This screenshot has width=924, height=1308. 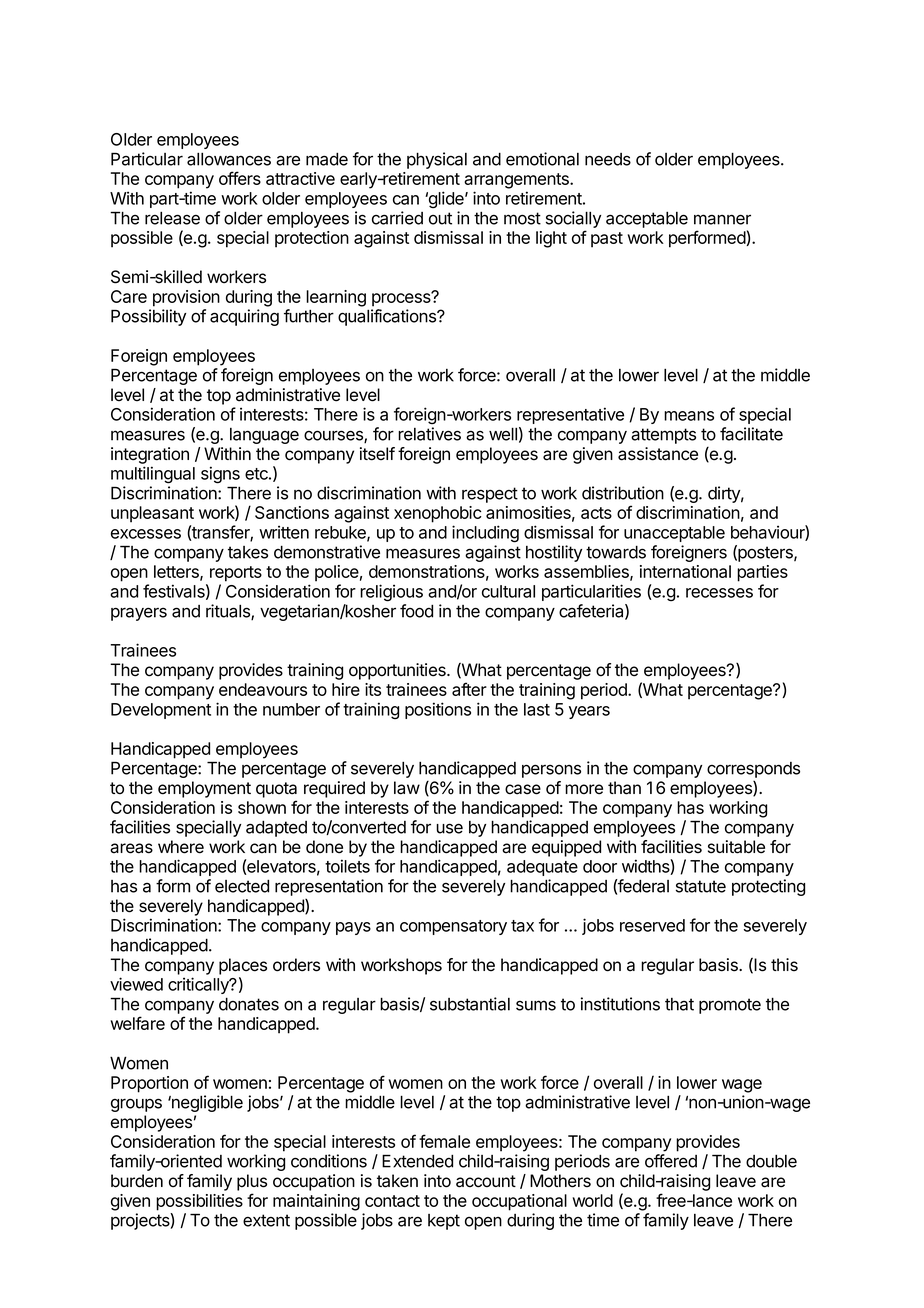 I want to click on offers, so click(x=240, y=178).
